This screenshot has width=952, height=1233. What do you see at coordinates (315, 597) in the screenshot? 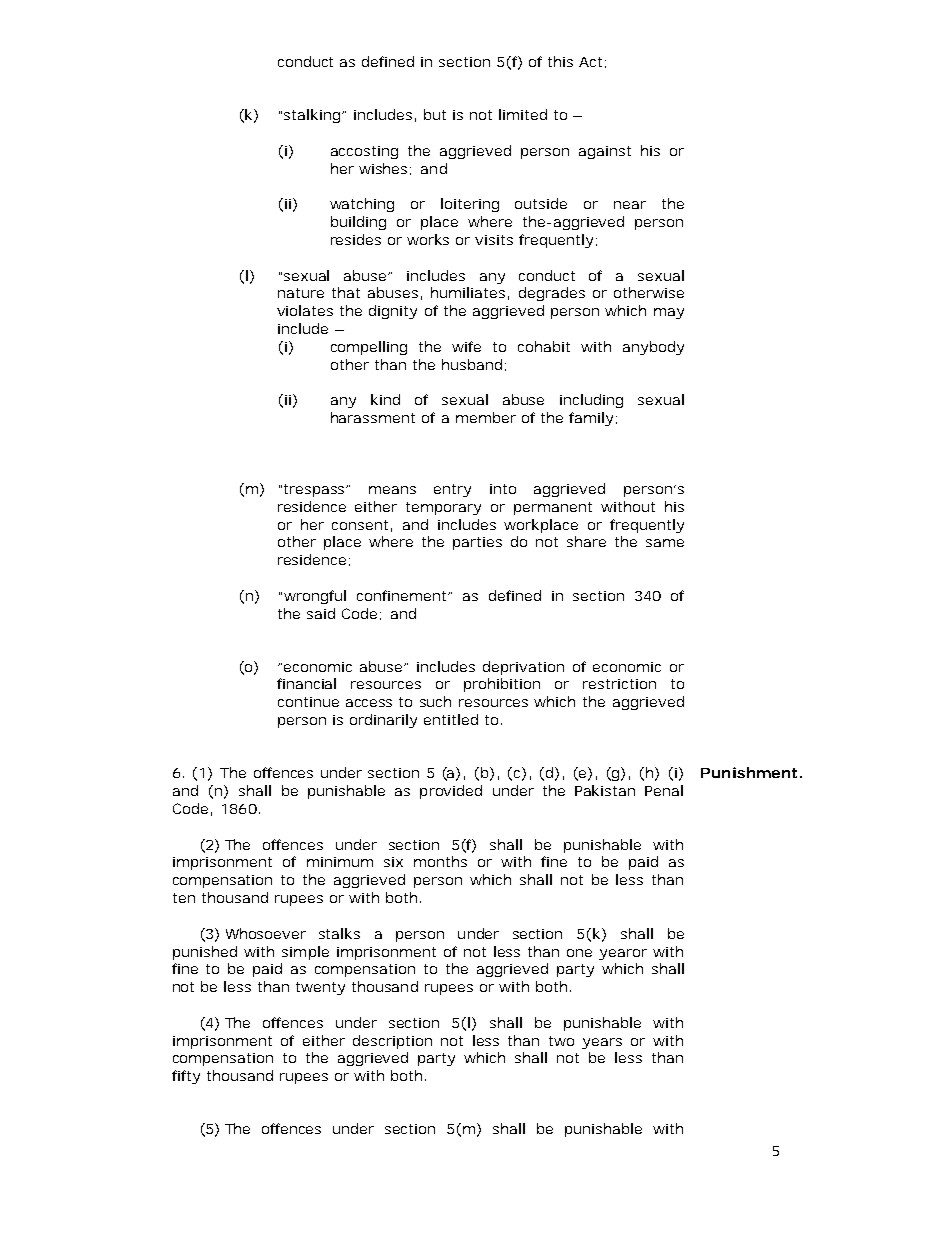
I see `wrongful` at bounding box center [315, 597].
